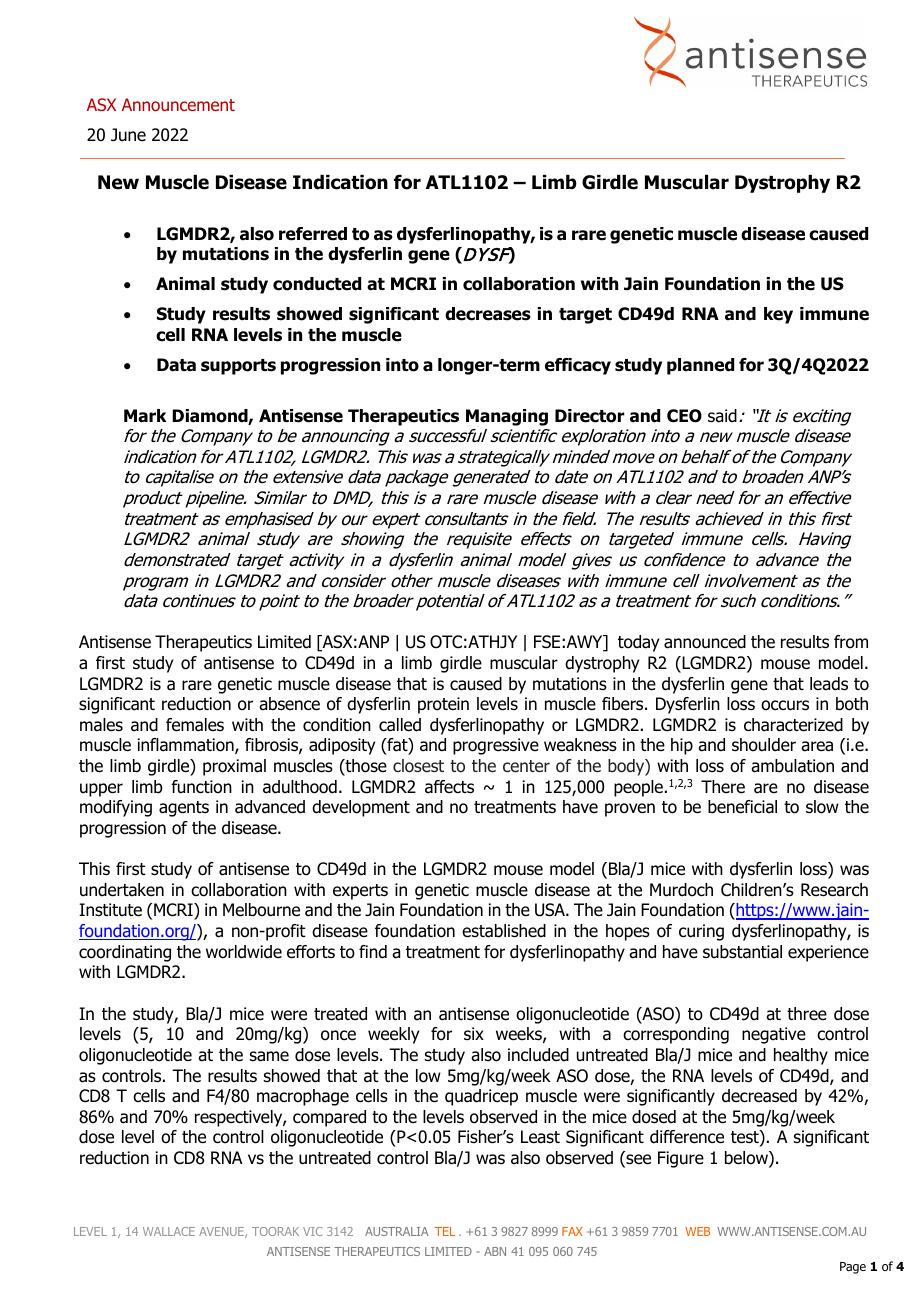  What do you see at coordinates (178, 104) in the image?
I see `Announcement` at bounding box center [178, 104].
